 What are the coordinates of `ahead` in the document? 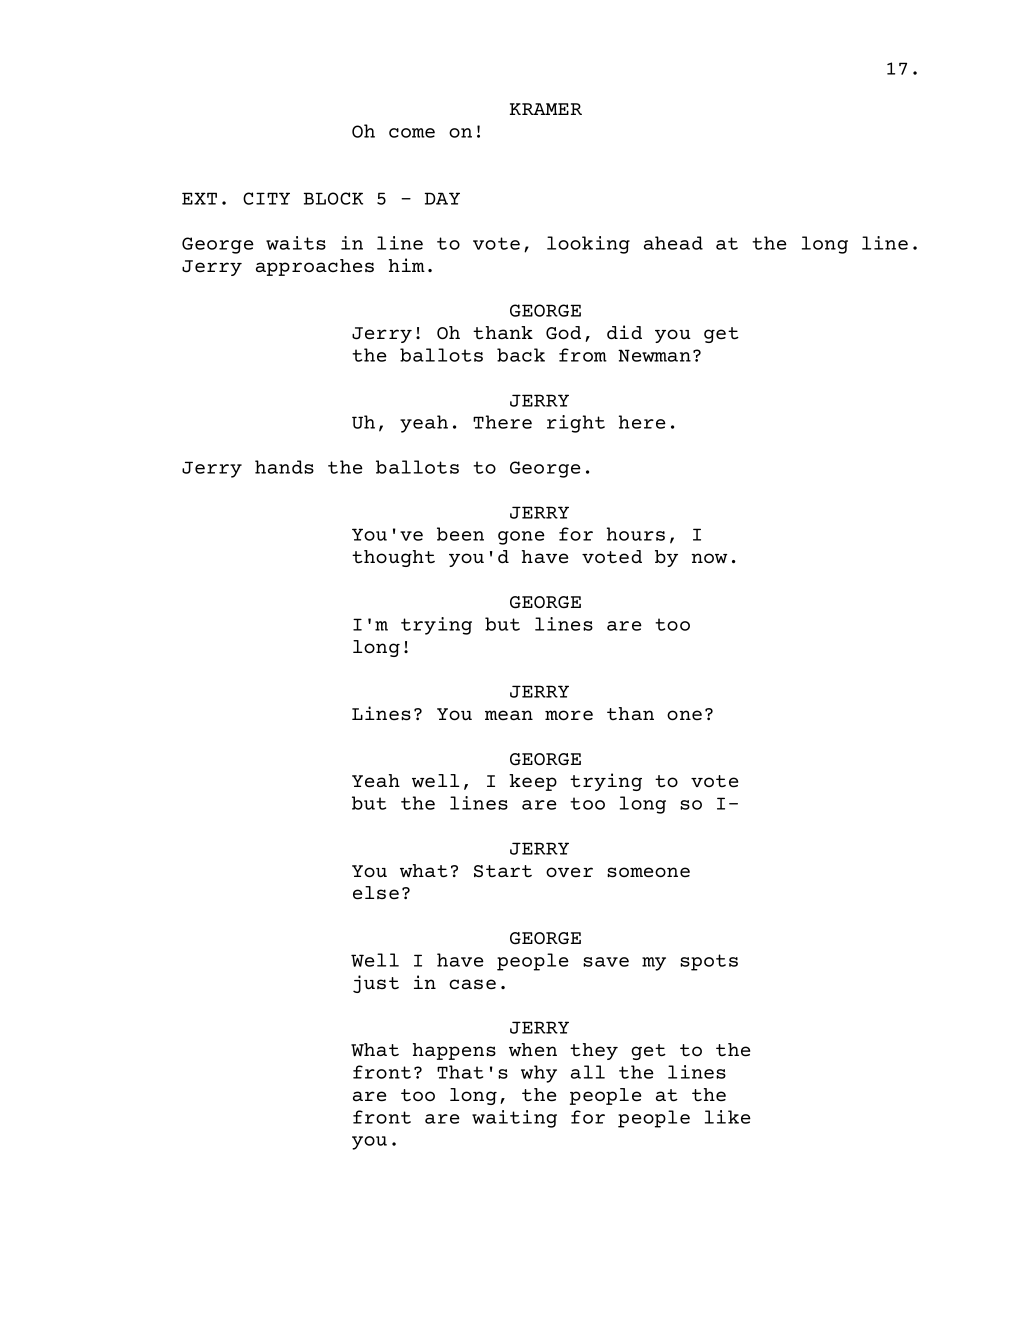 It's located at (673, 243).
